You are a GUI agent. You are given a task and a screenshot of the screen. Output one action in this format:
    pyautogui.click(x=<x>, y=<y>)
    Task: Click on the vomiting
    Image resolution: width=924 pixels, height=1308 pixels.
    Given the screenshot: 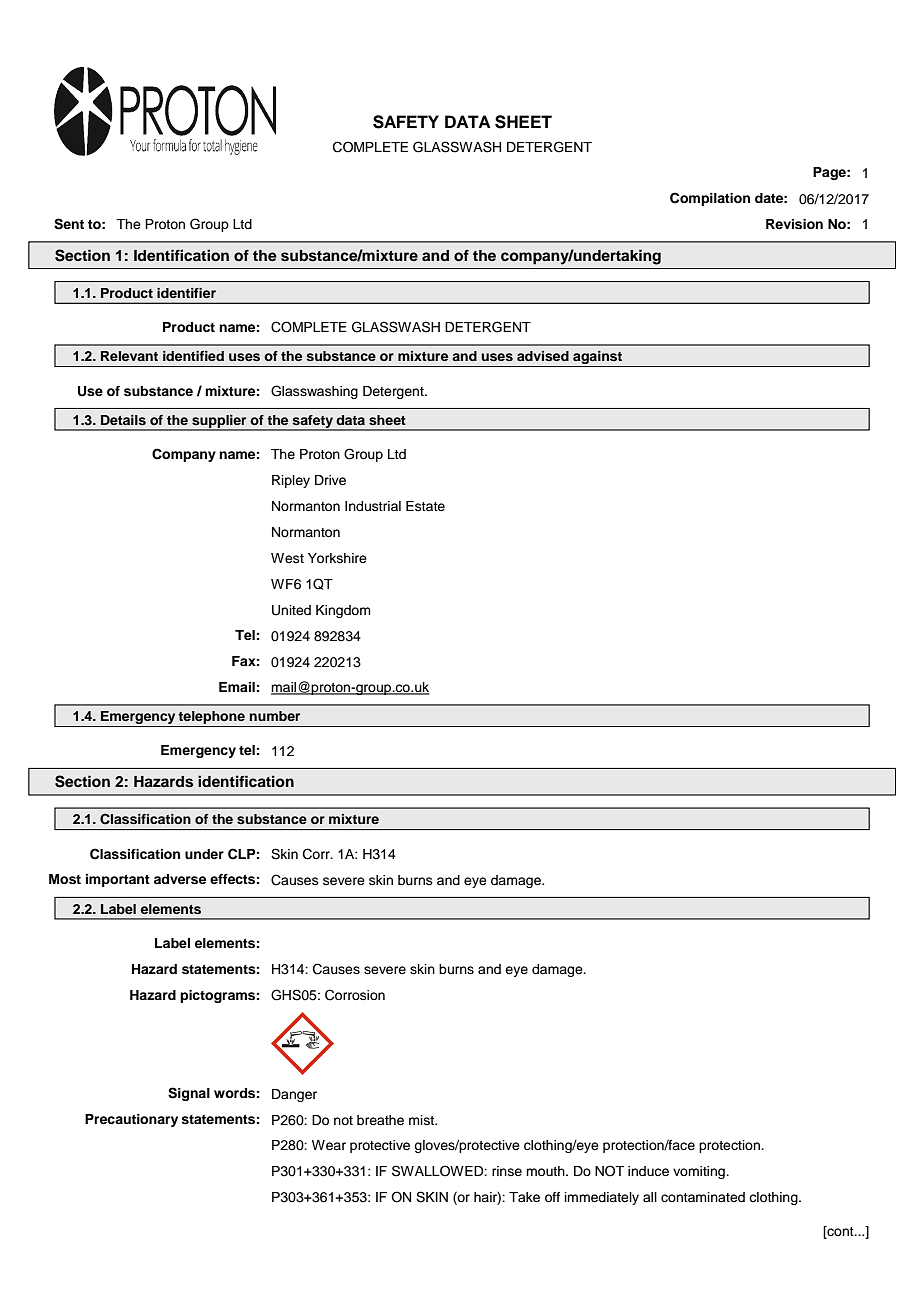 What is the action you would take?
    pyautogui.click(x=700, y=1172)
